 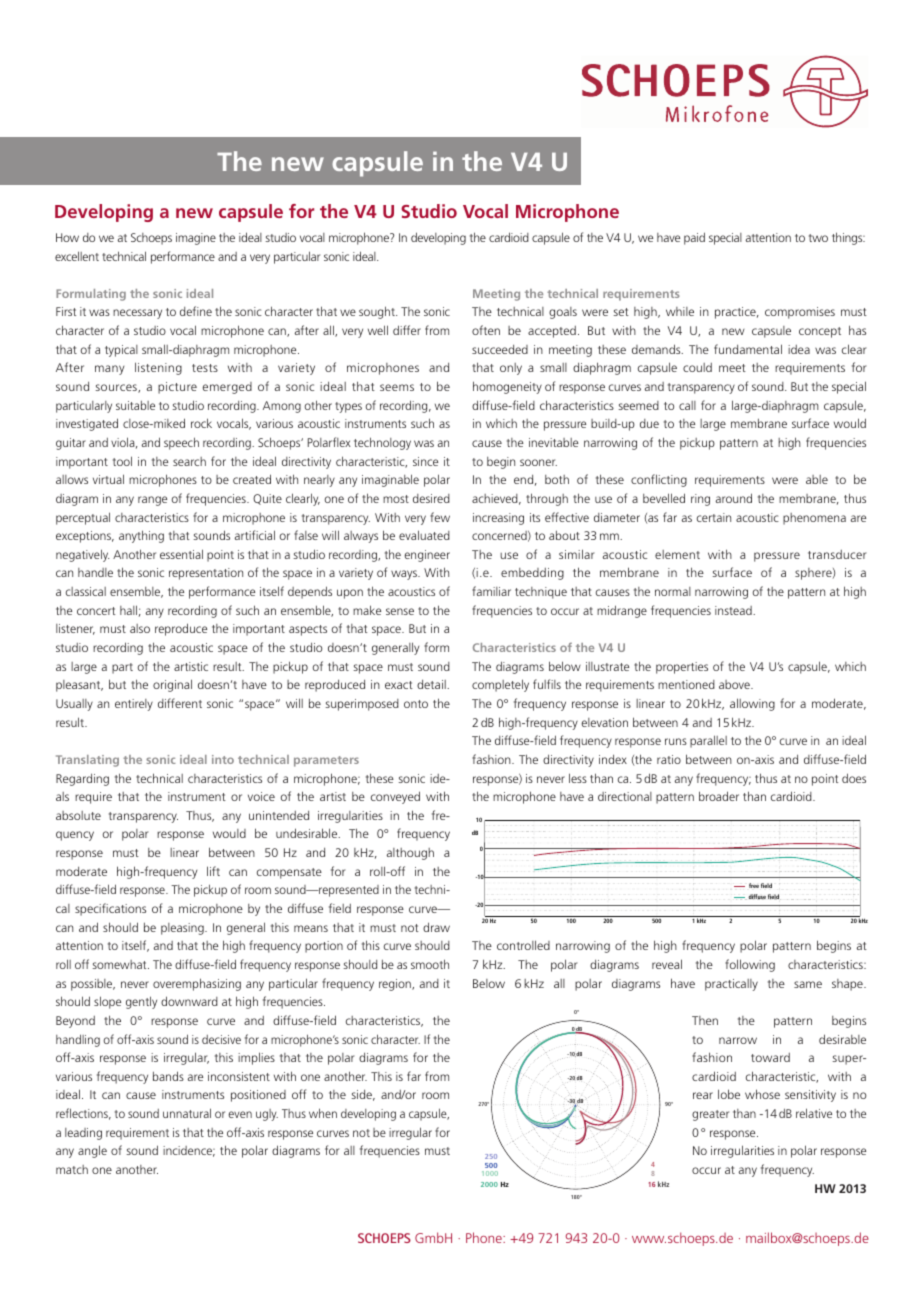 What do you see at coordinates (134, 705) in the page?
I see `entirely` at bounding box center [134, 705].
